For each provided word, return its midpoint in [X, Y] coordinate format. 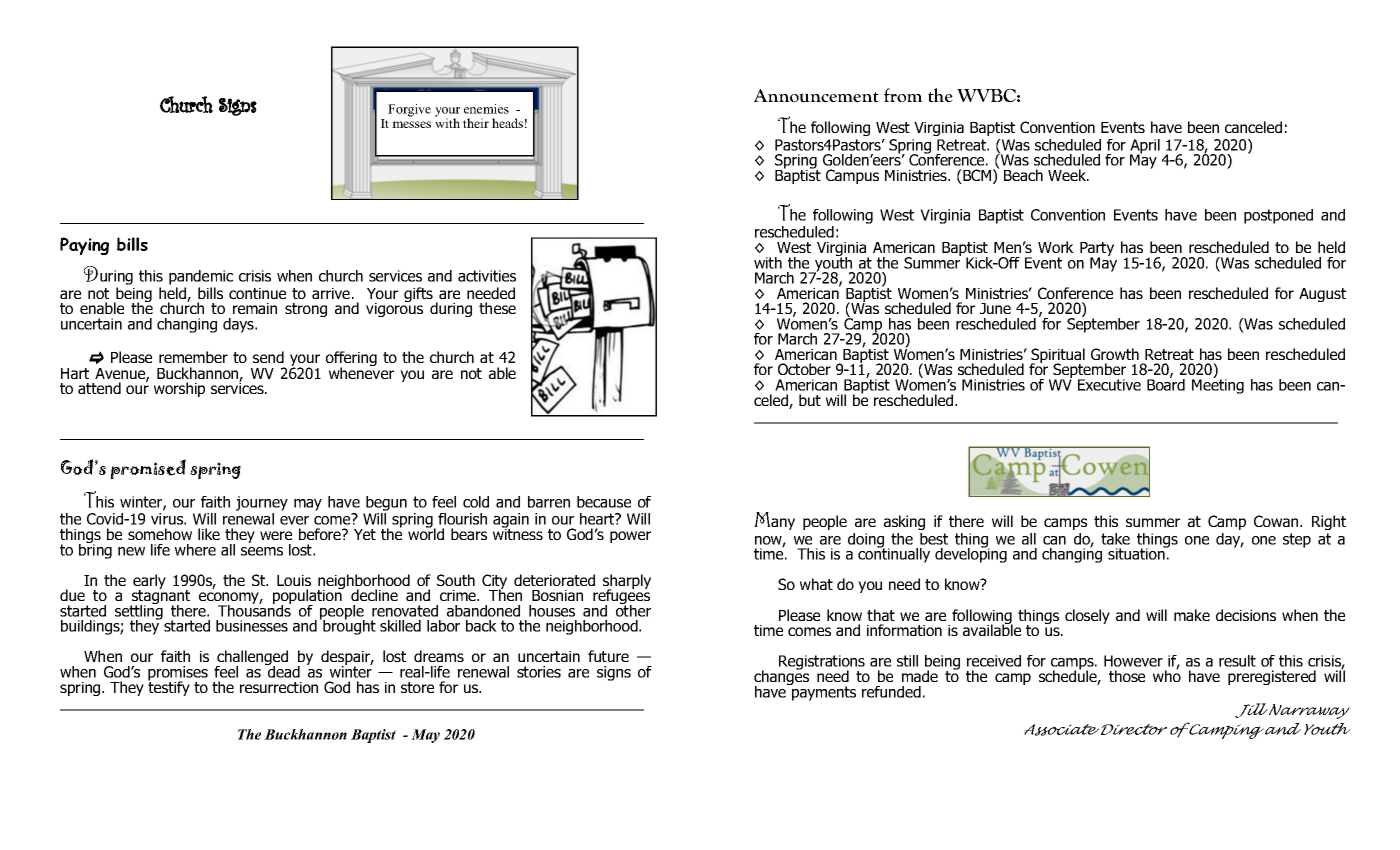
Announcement [816, 96]
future [608, 656]
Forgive [409, 110]
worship [179, 389]
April [1145, 147]
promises [178, 674]
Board [1166, 383]
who [1167, 675]
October [804, 369]
